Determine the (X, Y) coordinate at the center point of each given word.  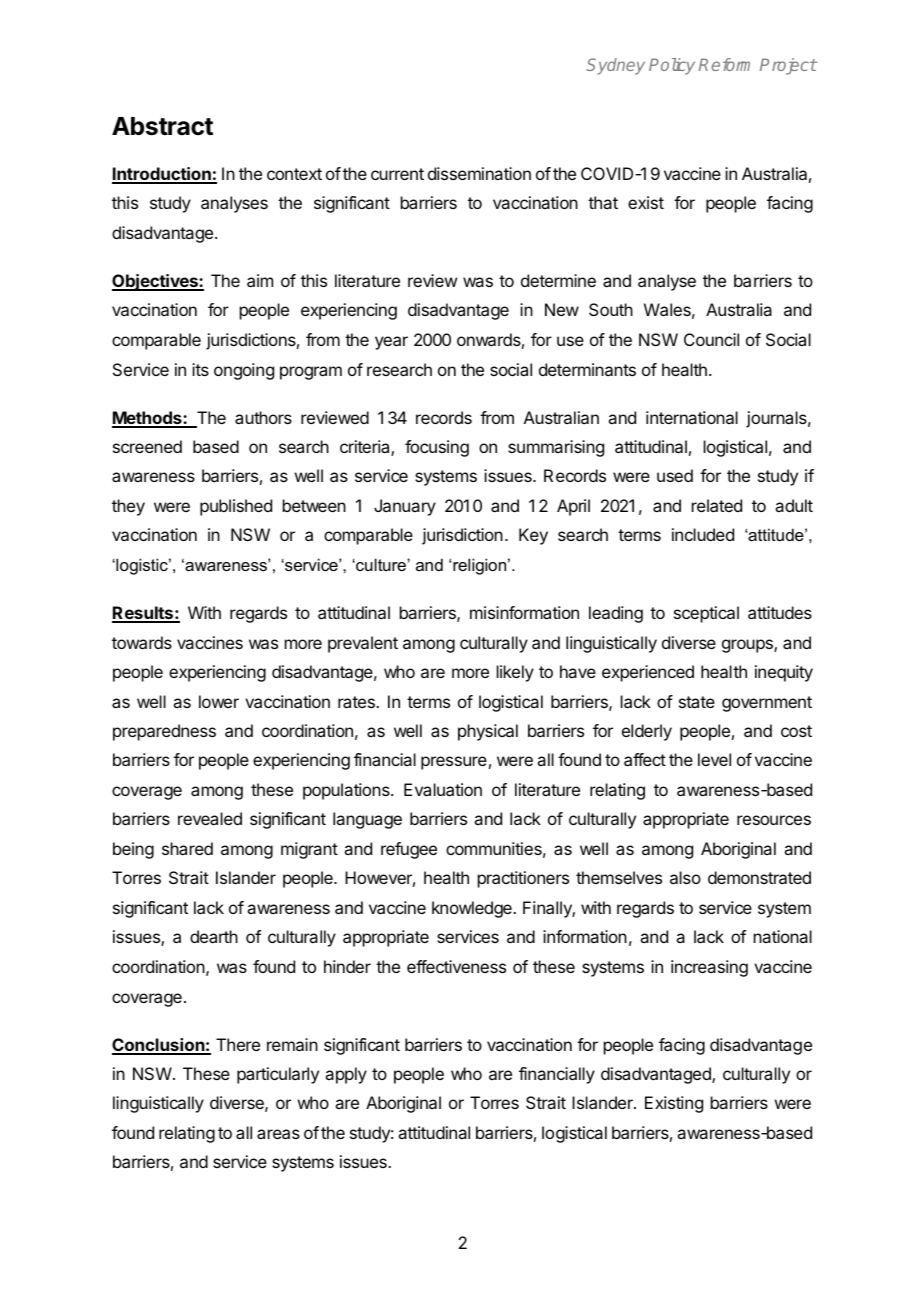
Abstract (162, 126)
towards (142, 642)
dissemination (479, 173)
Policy (672, 66)
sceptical (706, 614)
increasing (709, 968)
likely (515, 673)
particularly (278, 1075)
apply (346, 1075)
